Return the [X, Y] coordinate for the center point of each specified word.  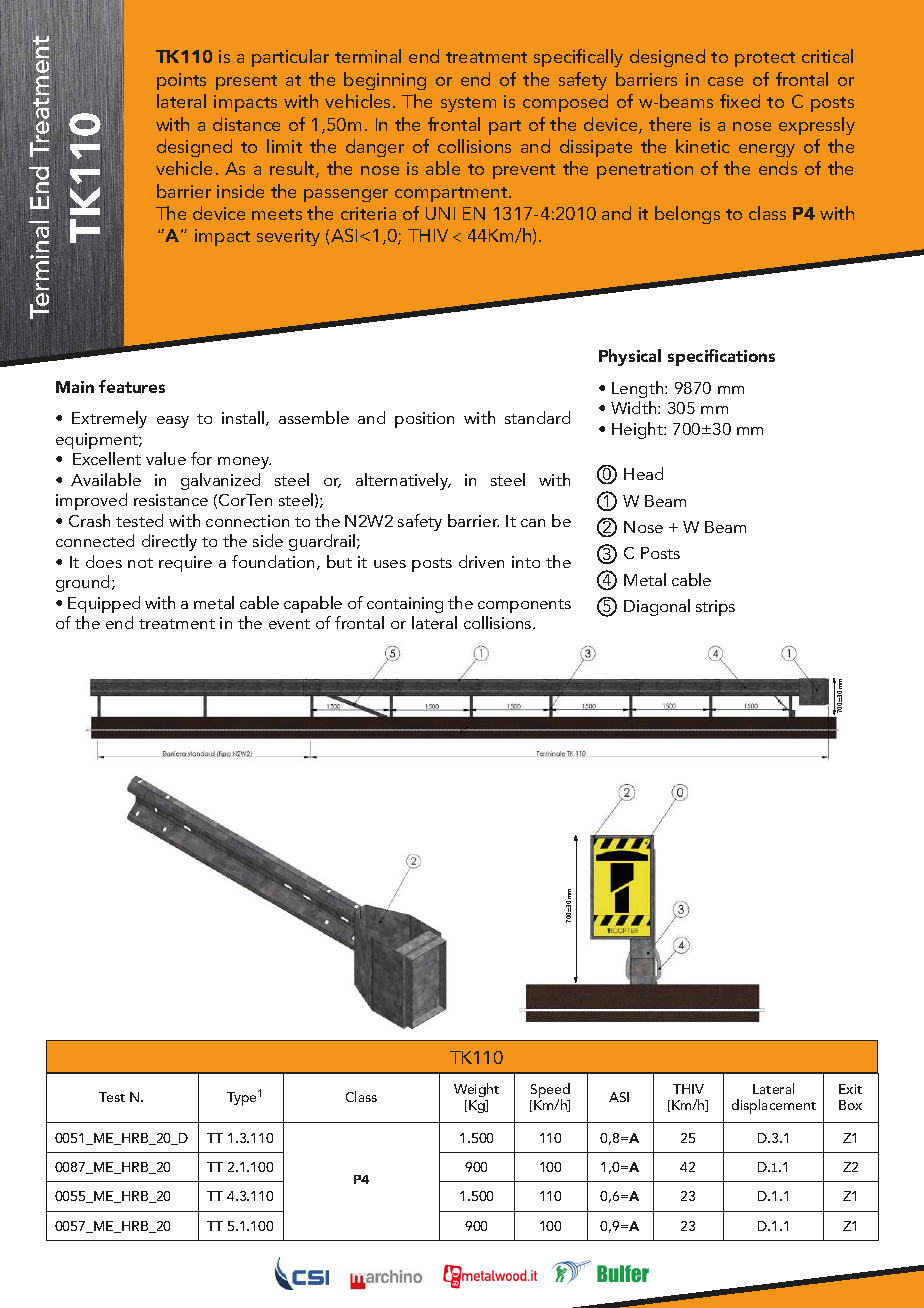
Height [638, 430]
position [424, 420]
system [468, 104]
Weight [476, 1090]
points [181, 81]
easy [173, 422]
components [524, 606]
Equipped [104, 604]
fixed [740, 101]
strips [715, 608]
